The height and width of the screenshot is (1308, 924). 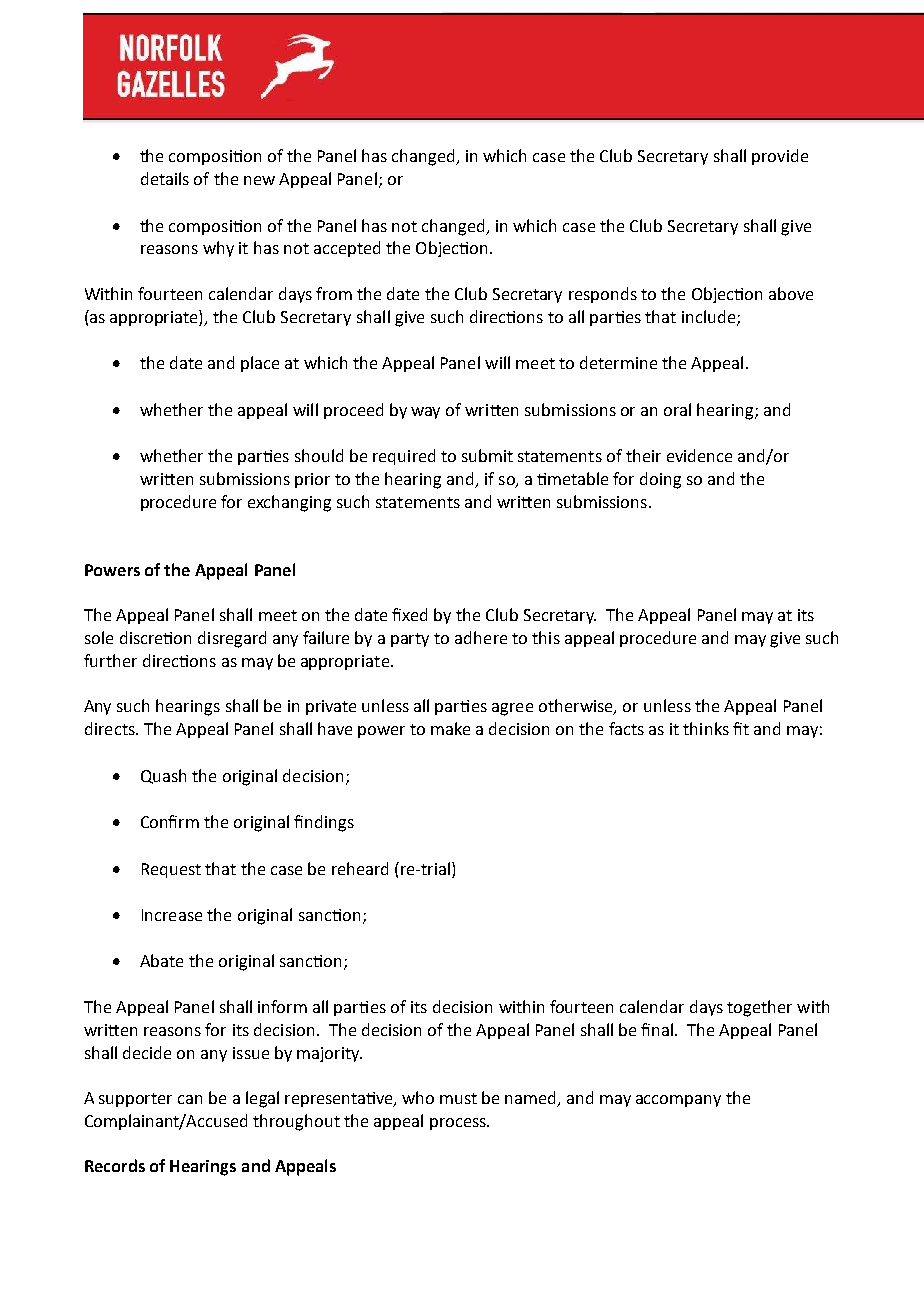 What do you see at coordinates (459, 1124) in the screenshot?
I see `process` at bounding box center [459, 1124].
